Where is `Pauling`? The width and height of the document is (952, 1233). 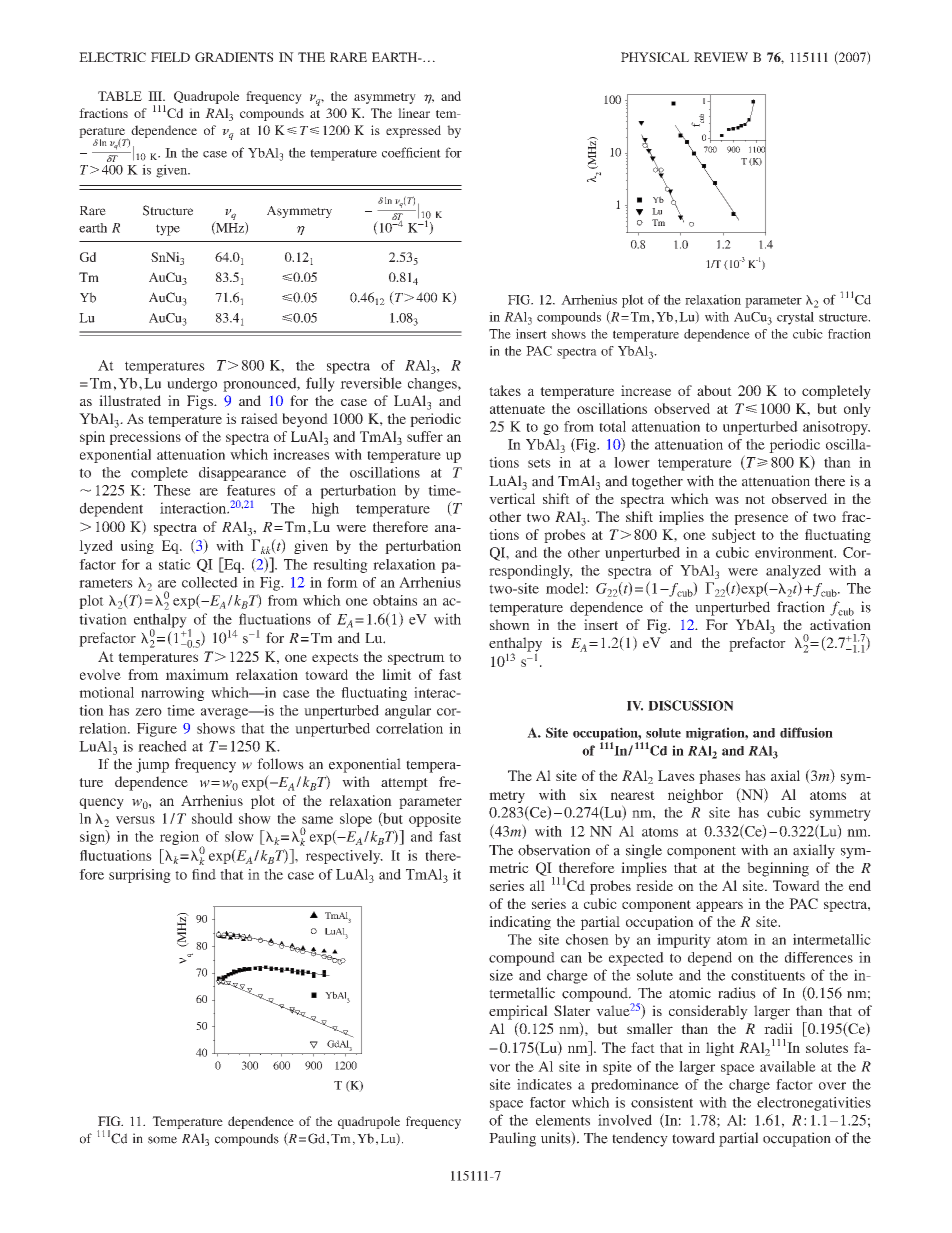 Pauling is located at coordinates (512, 1139).
